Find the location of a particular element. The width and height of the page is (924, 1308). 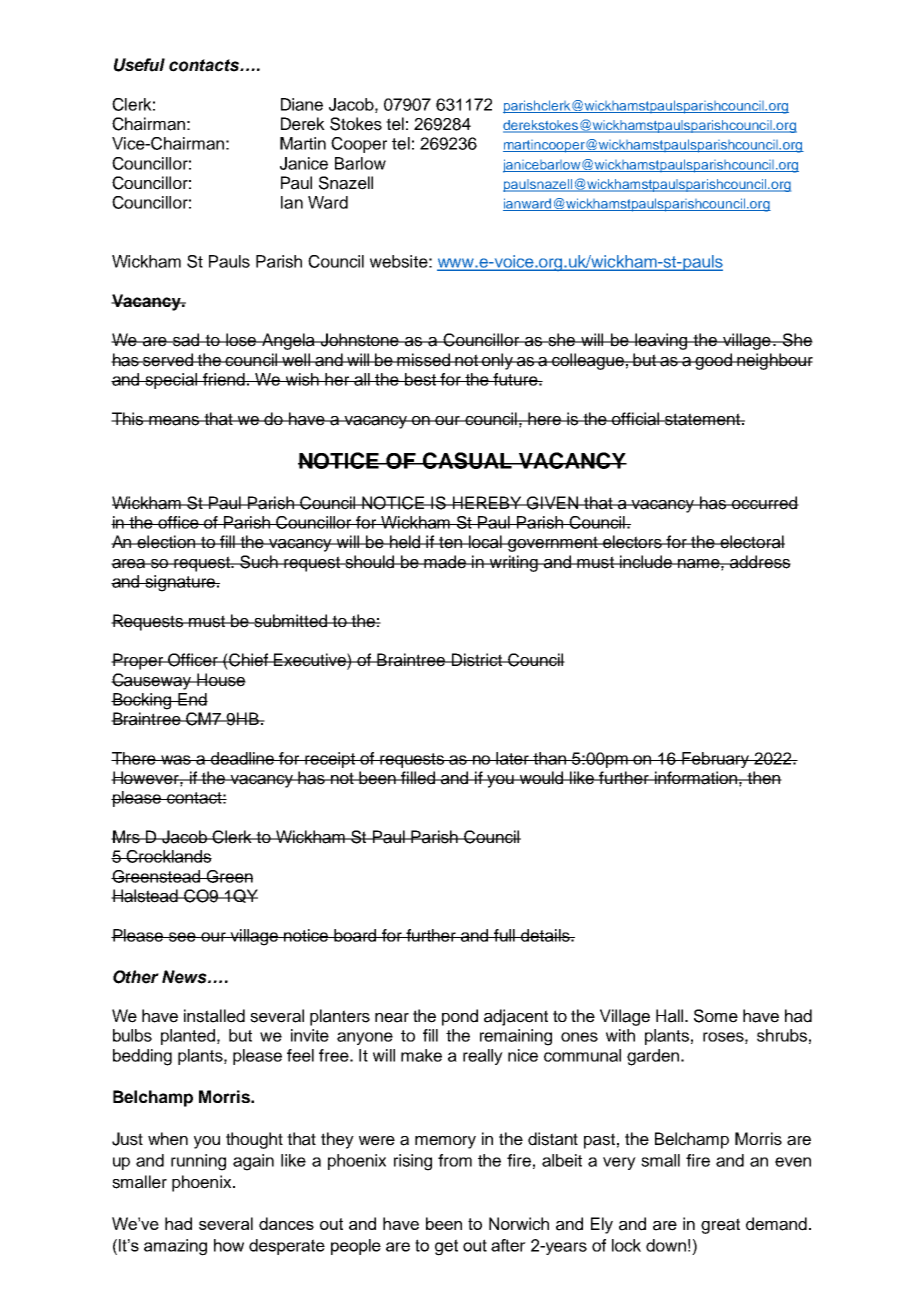

amazing is located at coordinates (175, 1247).
